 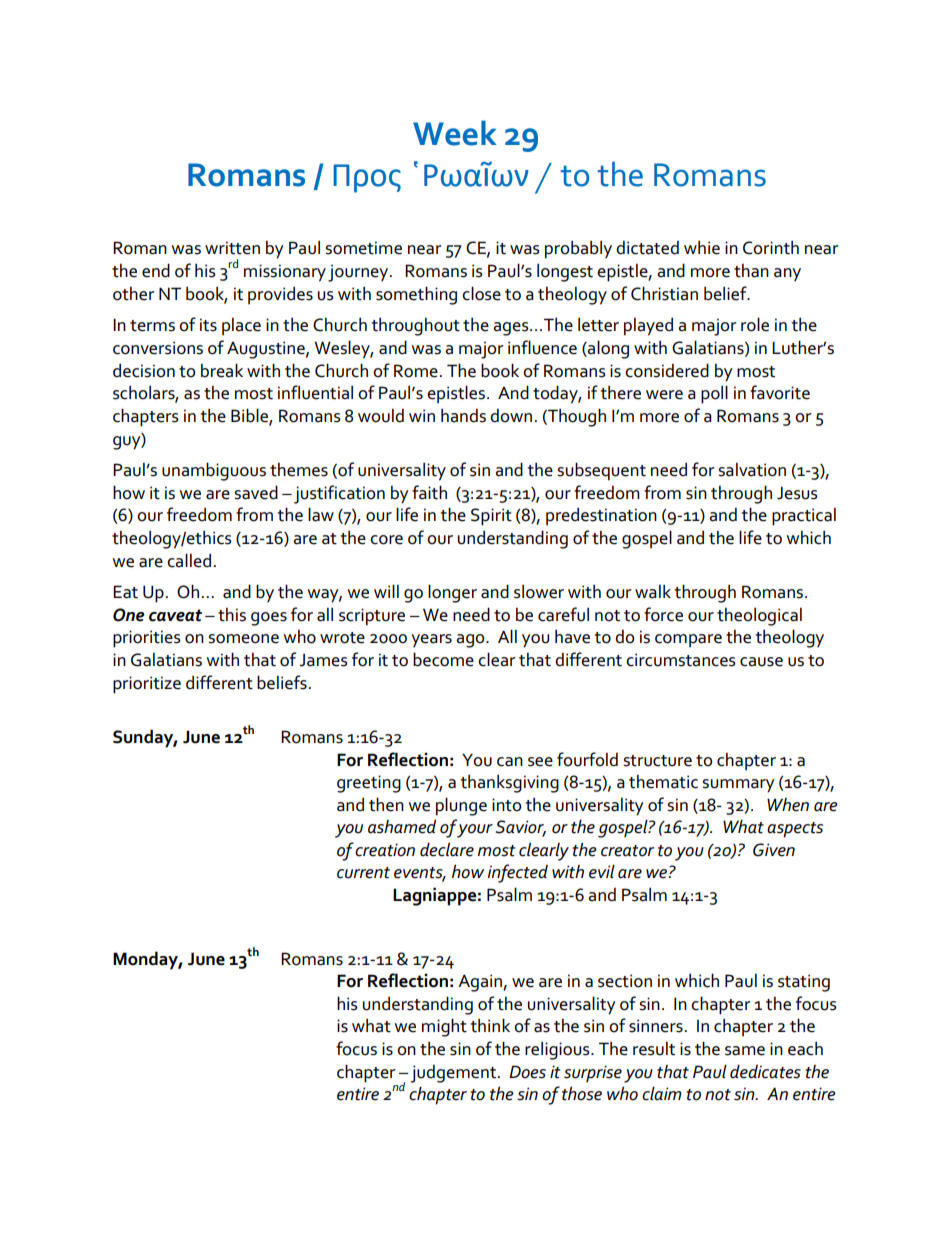 I want to click on can, so click(x=510, y=762).
